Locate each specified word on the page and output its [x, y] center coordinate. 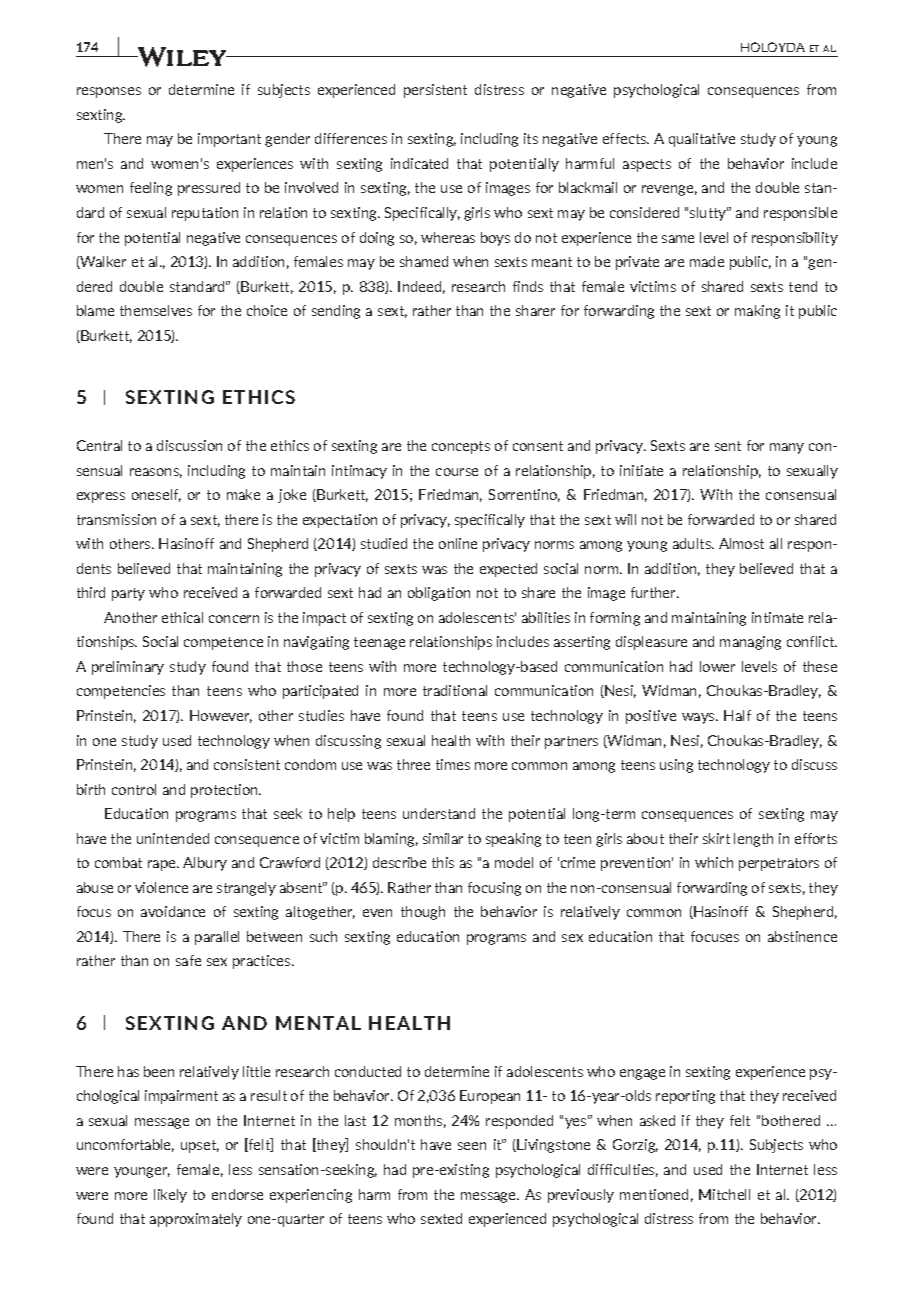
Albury [205, 864]
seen [472, 1146]
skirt [716, 838]
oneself [156, 495]
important [229, 140]
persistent [435, 91]
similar [443, 838]
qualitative [702, 140]
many [787, 448]
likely [170, 1196]
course [457, 472]
